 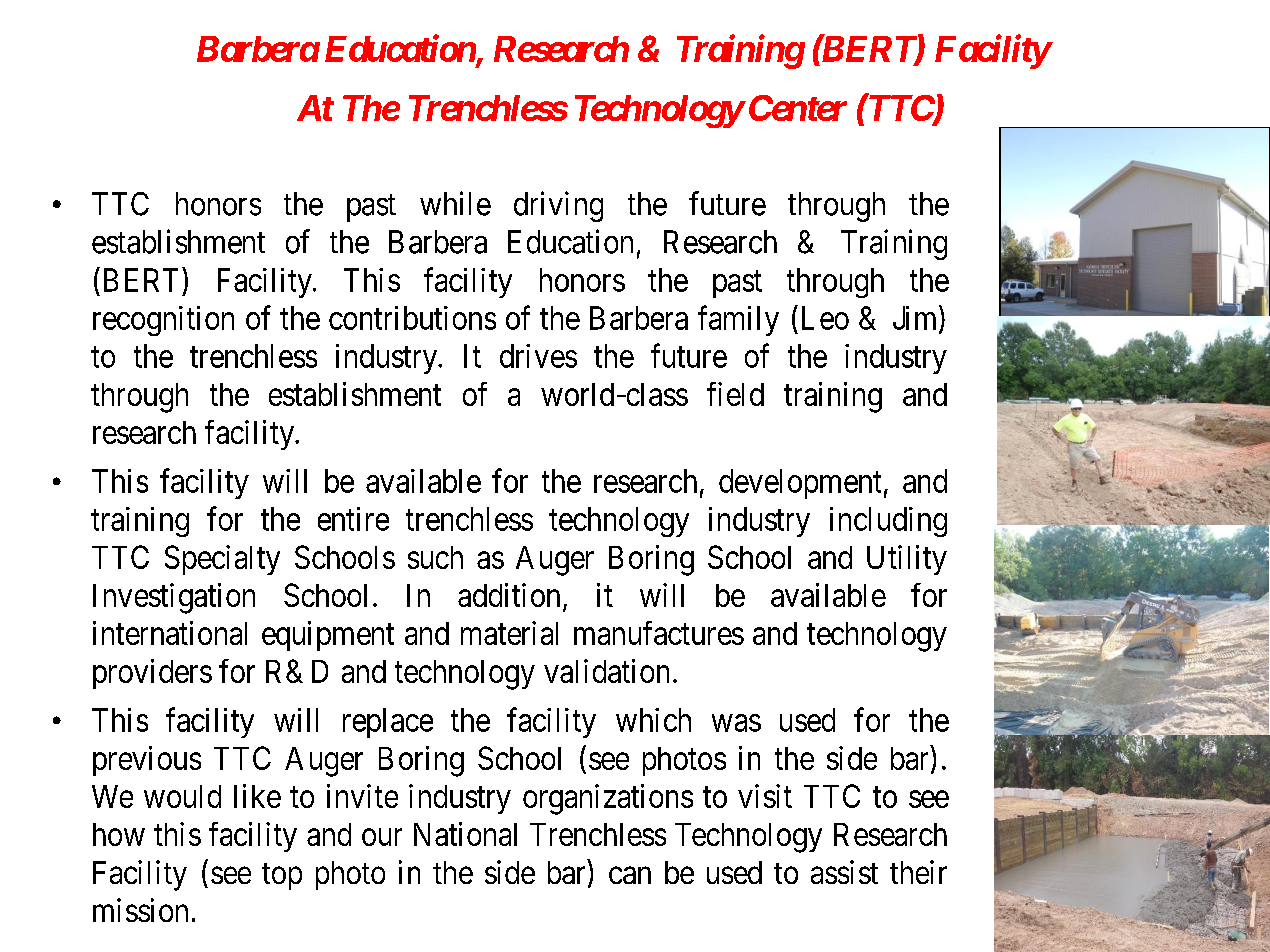 I want to click on validation, so click(x=606, y=671).
